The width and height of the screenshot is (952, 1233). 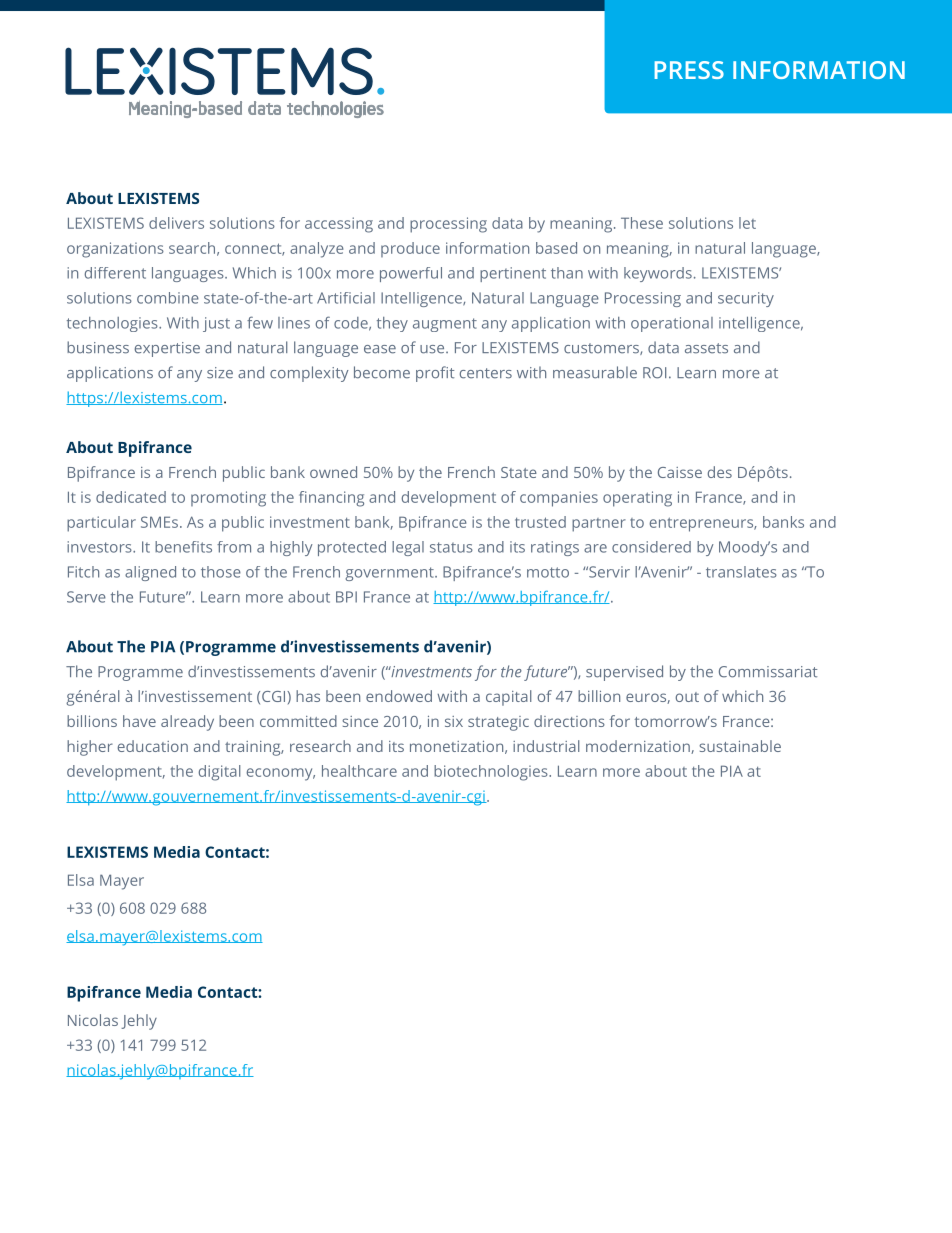 I want to click on operational, so click(x=672, y=324).
